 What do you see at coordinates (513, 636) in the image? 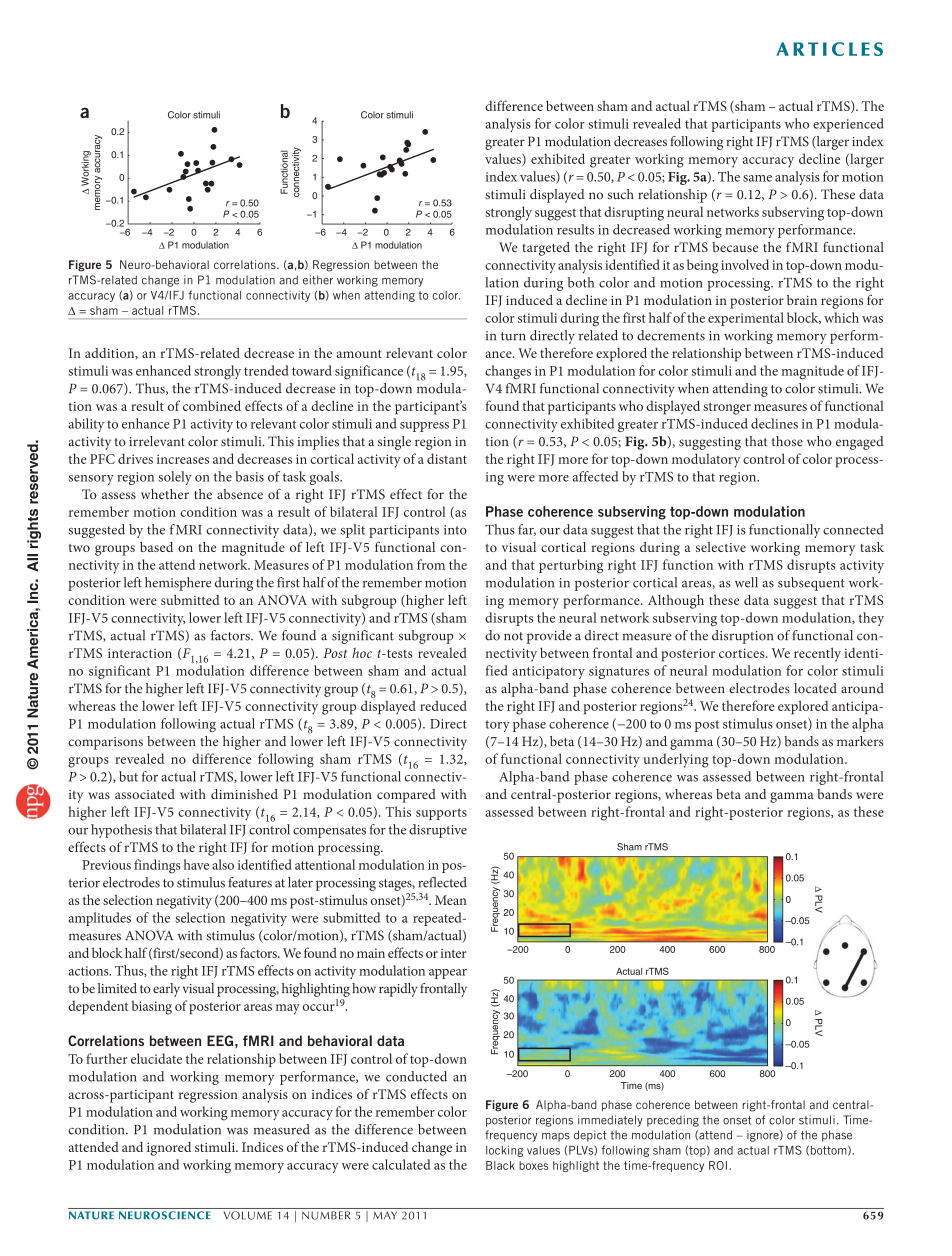
I see `not` at bounding box center [513, 636].
